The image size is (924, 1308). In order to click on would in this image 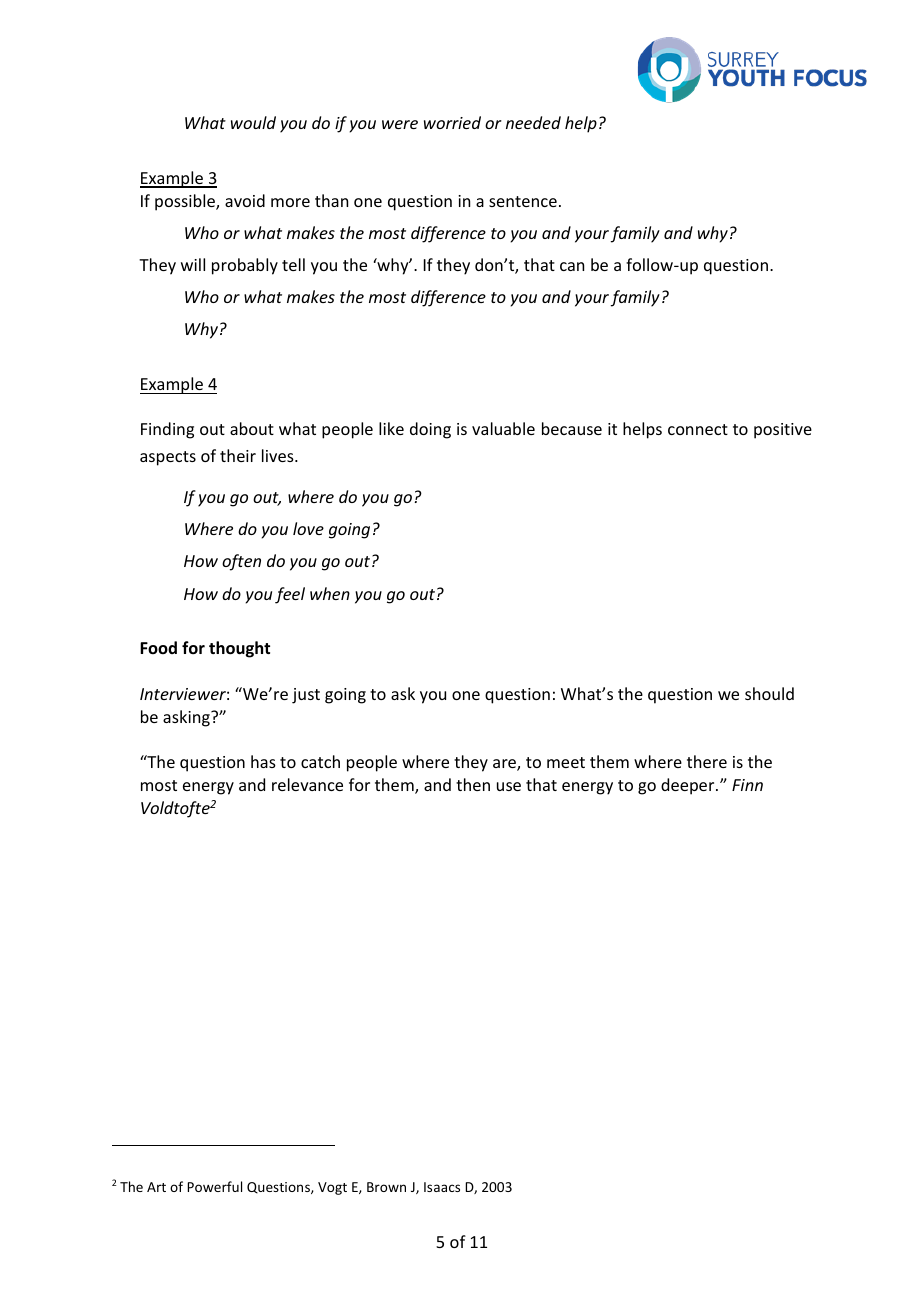, I will do `click(253, 122)`.
